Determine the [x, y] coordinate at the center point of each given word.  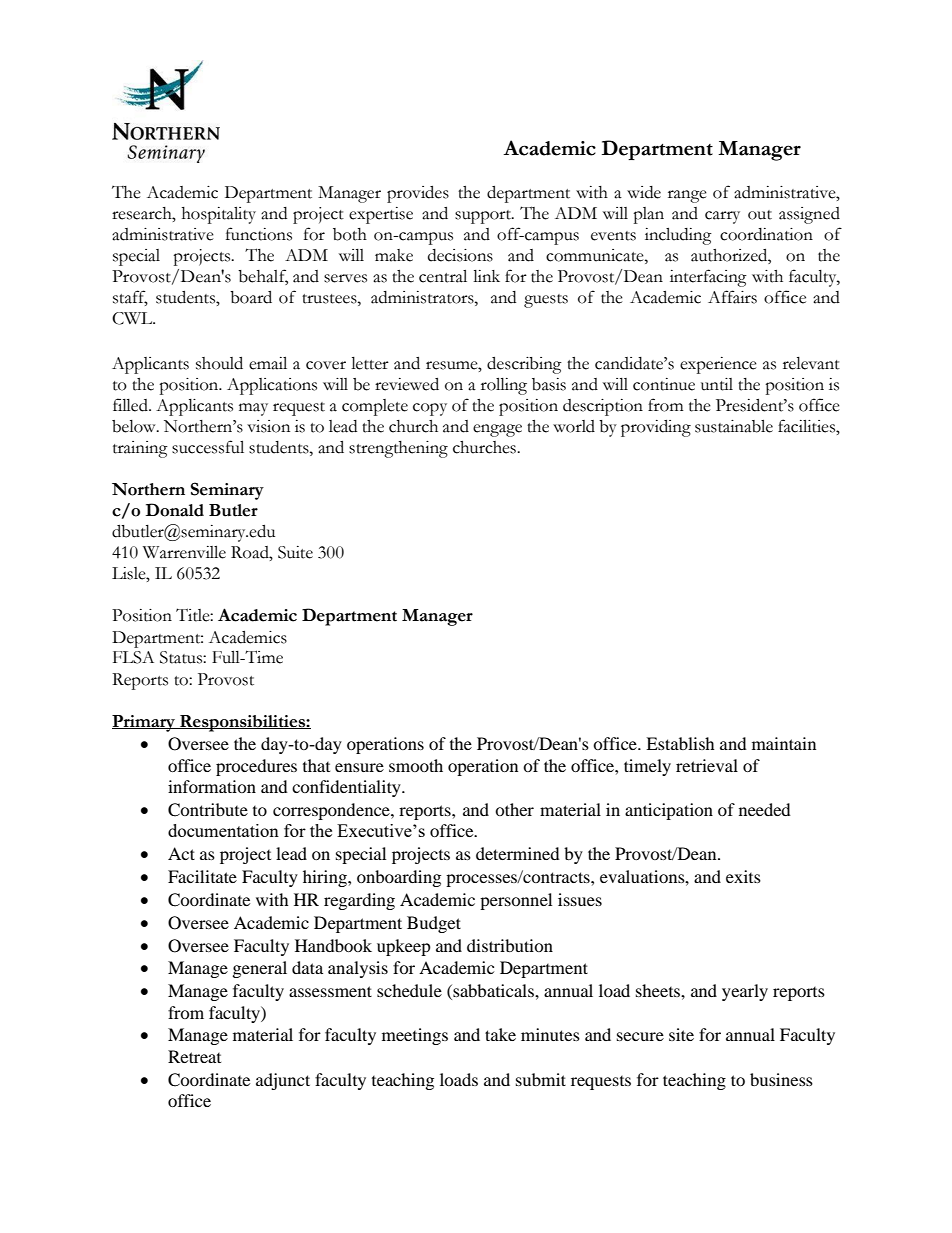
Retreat [194, 1056]
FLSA [133, 657]
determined [518, 853]
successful [208, 447]
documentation [223, 830]
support [484, 217]
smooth [416, 765]
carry [722, 217]
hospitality [219, 215]
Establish [680, 743]
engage [497, 430]
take [500, 1034]
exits [743, 876]
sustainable [734, 426]
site [681, 1034]
